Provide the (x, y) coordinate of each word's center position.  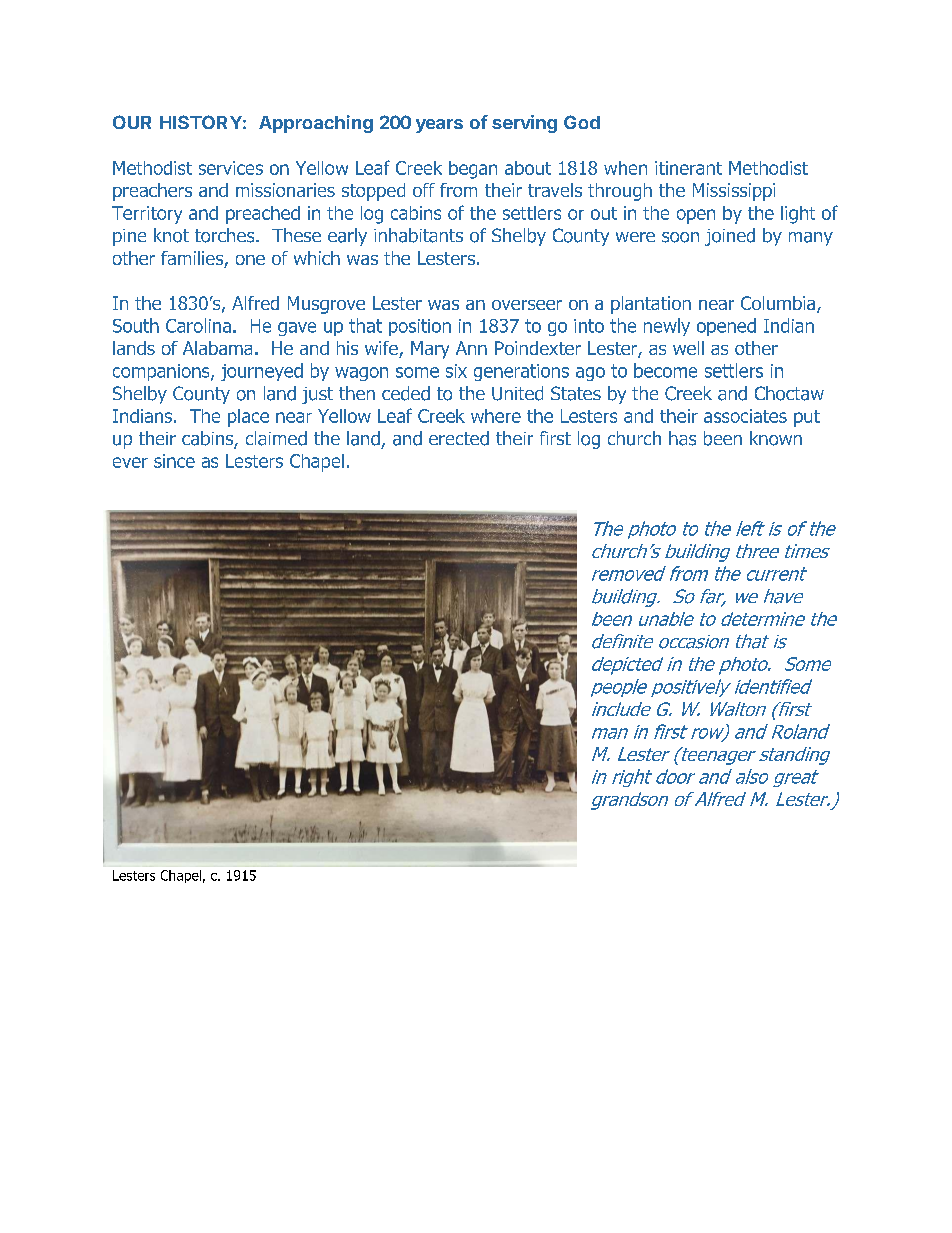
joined (730, 237)
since (174, 461)
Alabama (217, 348)
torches (226, 235)
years (439, 126)
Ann (471, 348)
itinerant (688, 168)
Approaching (316, 124)
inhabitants (418, 235)
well (688, 348)
